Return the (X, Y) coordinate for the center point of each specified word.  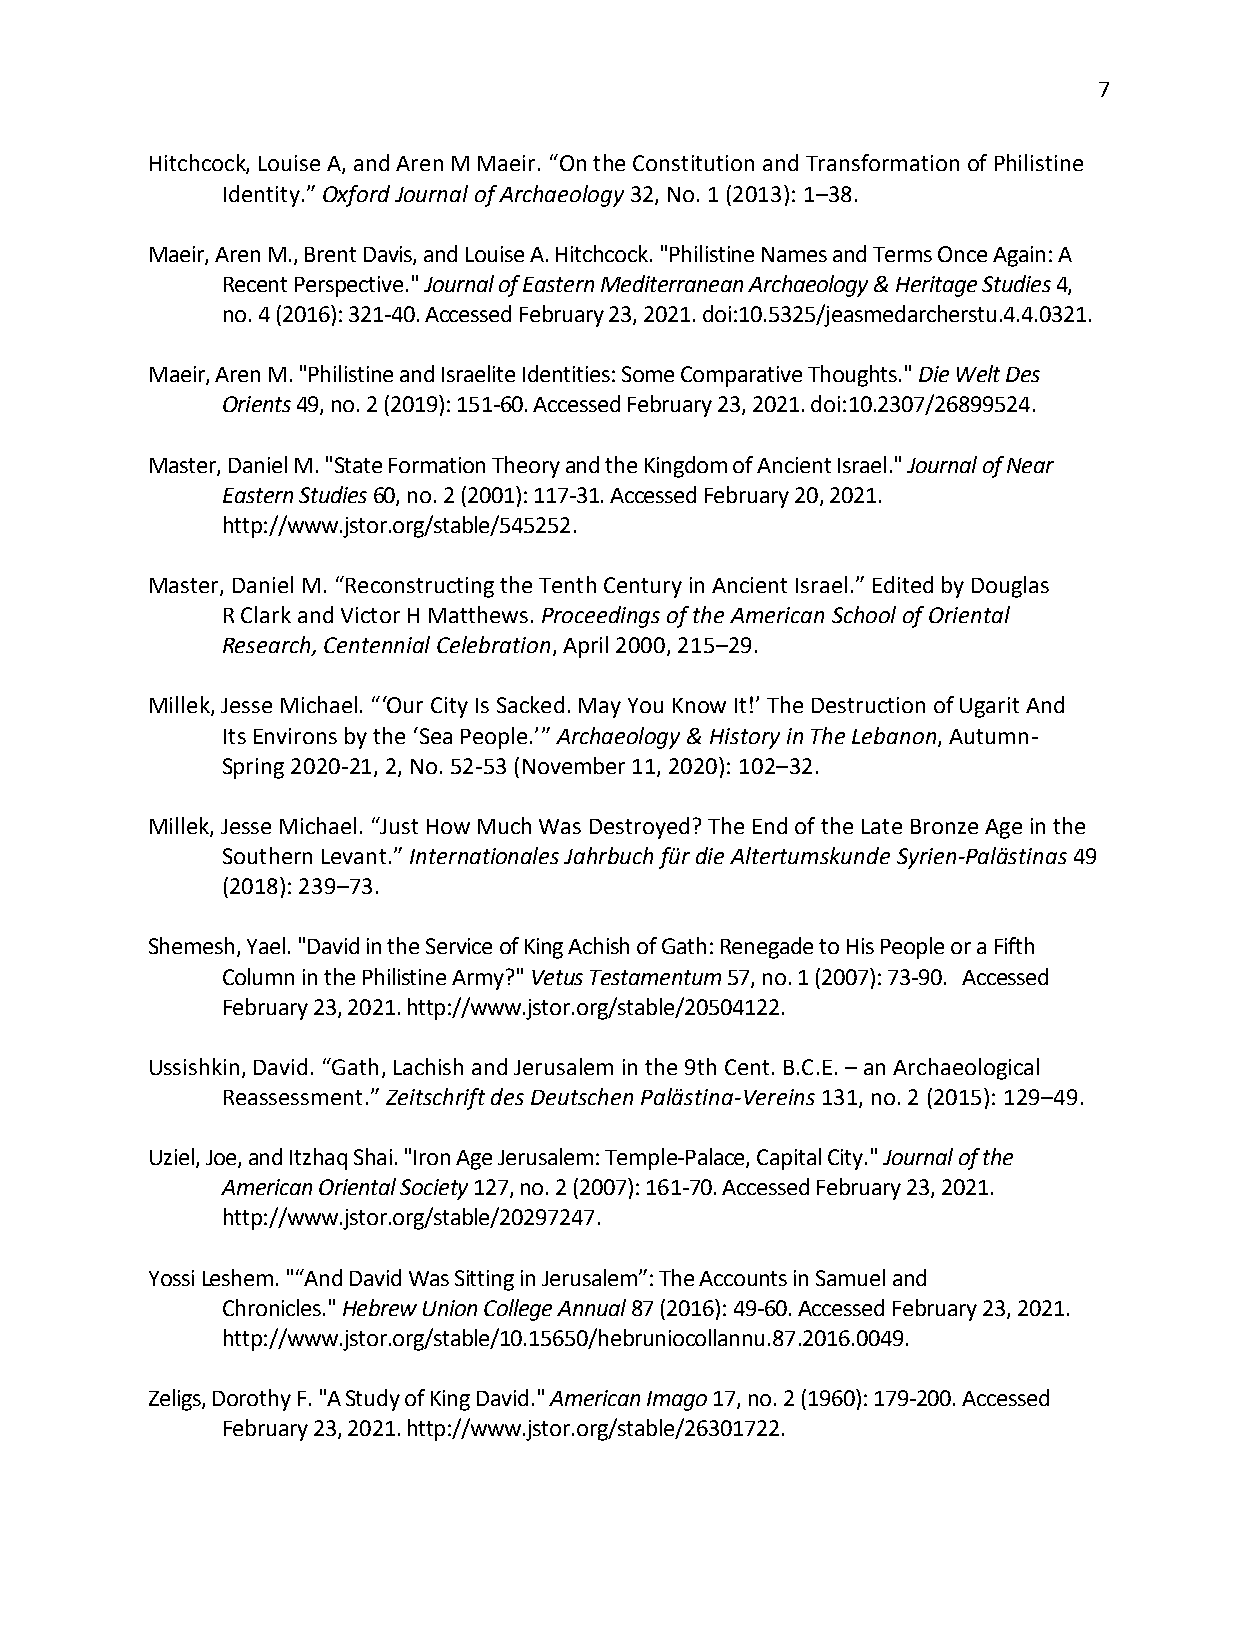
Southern (267, 855)
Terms (902, 254)
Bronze (944, 826)
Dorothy (252, 1400)
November (574, 765)
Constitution (693, 163)
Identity (262, 196)
